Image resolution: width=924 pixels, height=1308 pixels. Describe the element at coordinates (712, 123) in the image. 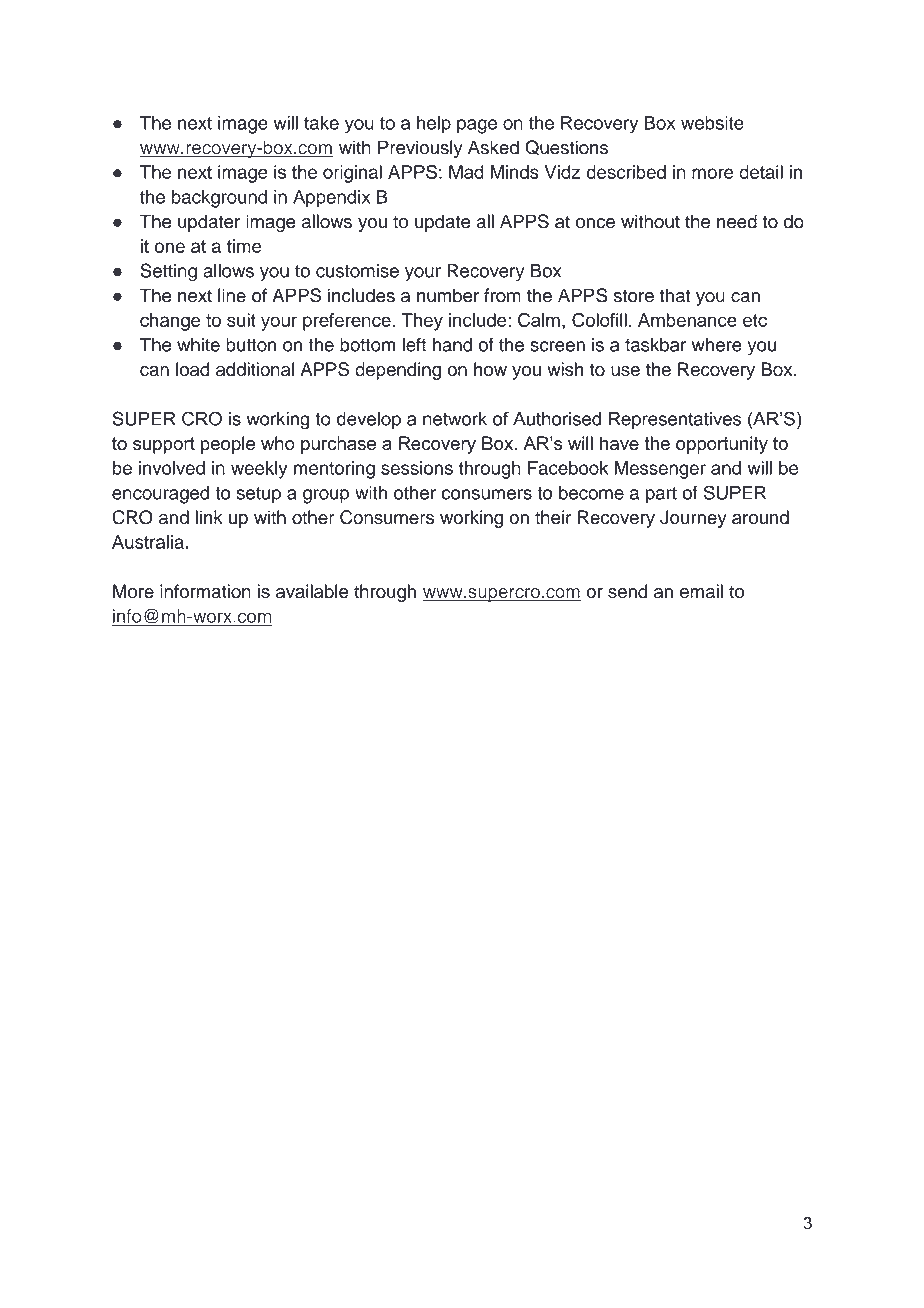

I see `website` at that location.
